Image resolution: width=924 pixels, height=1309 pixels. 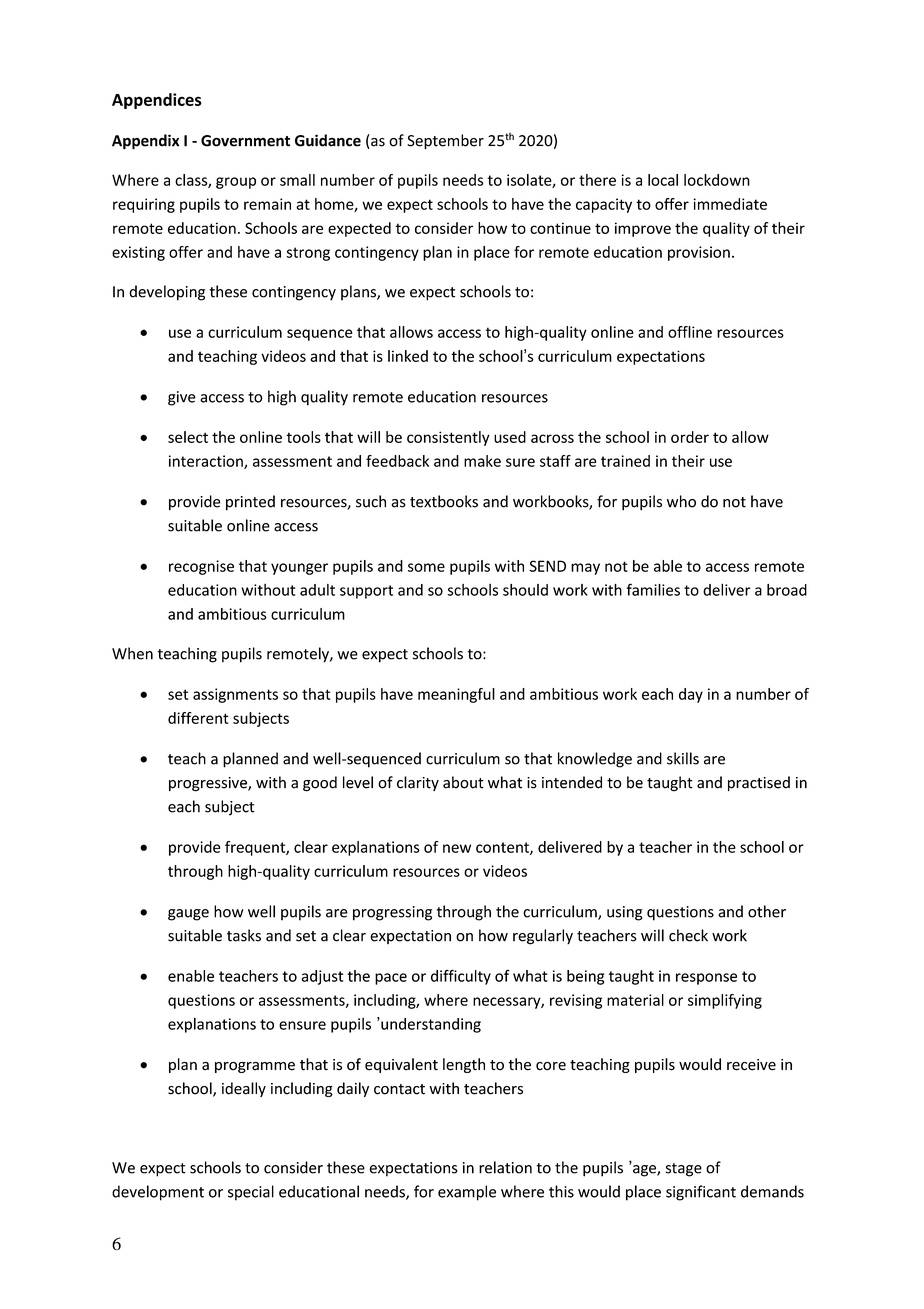 What do you see at coordinates (482, 461) in the screenshot?
I see `make` at bounding box center [482, 461].
